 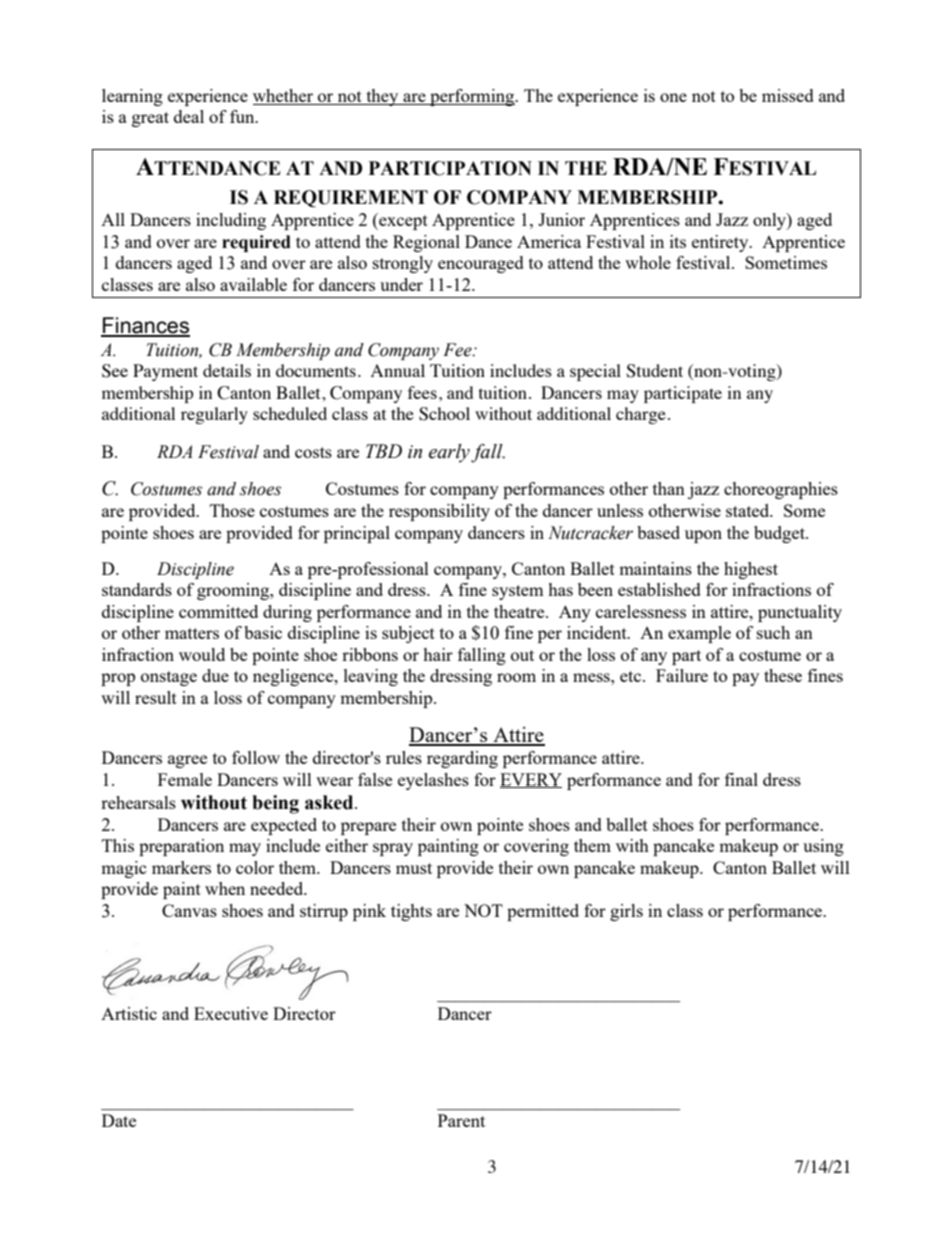 What do you see at coordinates (472, 97) in the page?
I see `performing` at bounding box center [472, 97].
